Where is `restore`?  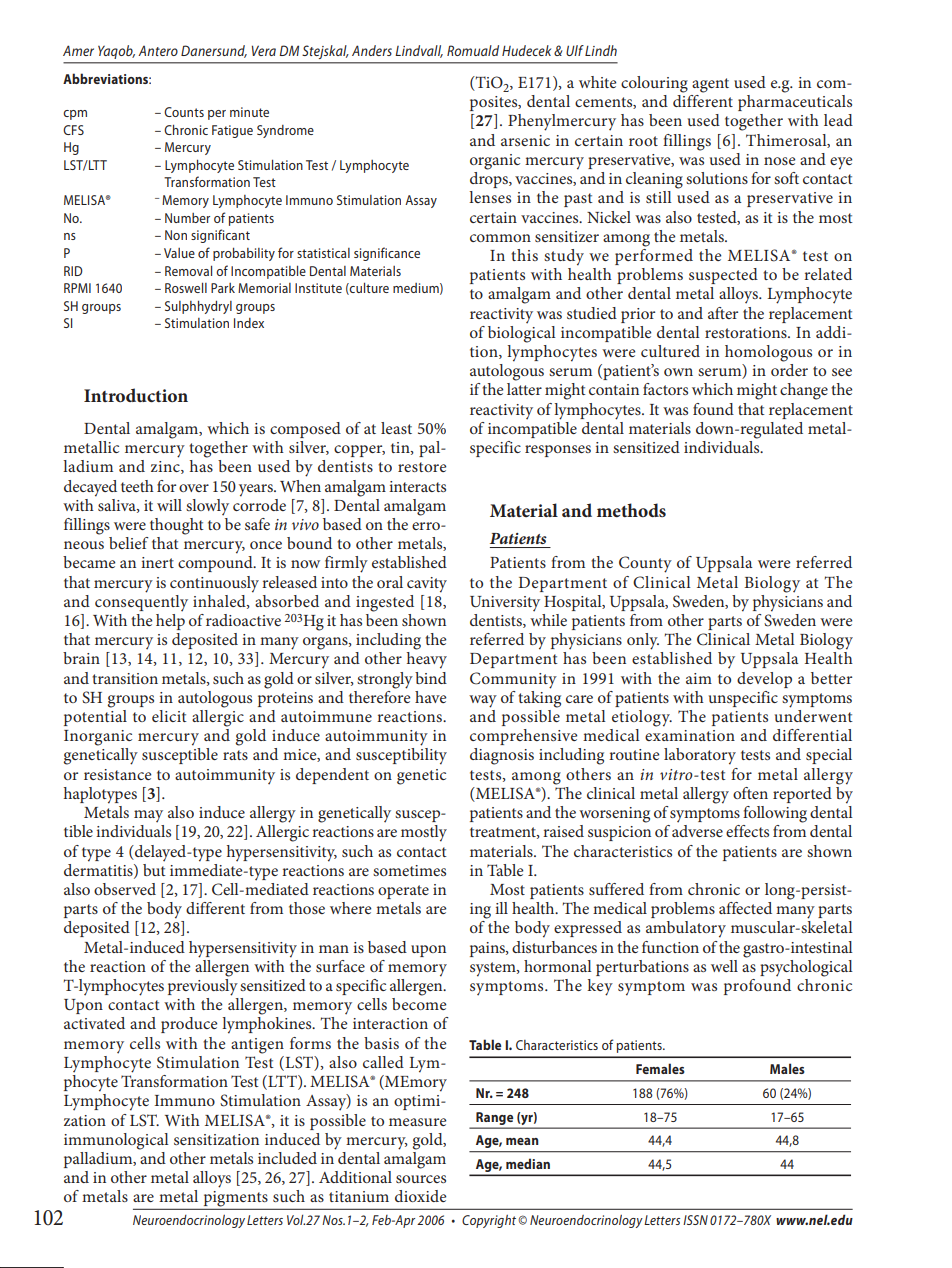
restore is located at coordinates (422, 467).
